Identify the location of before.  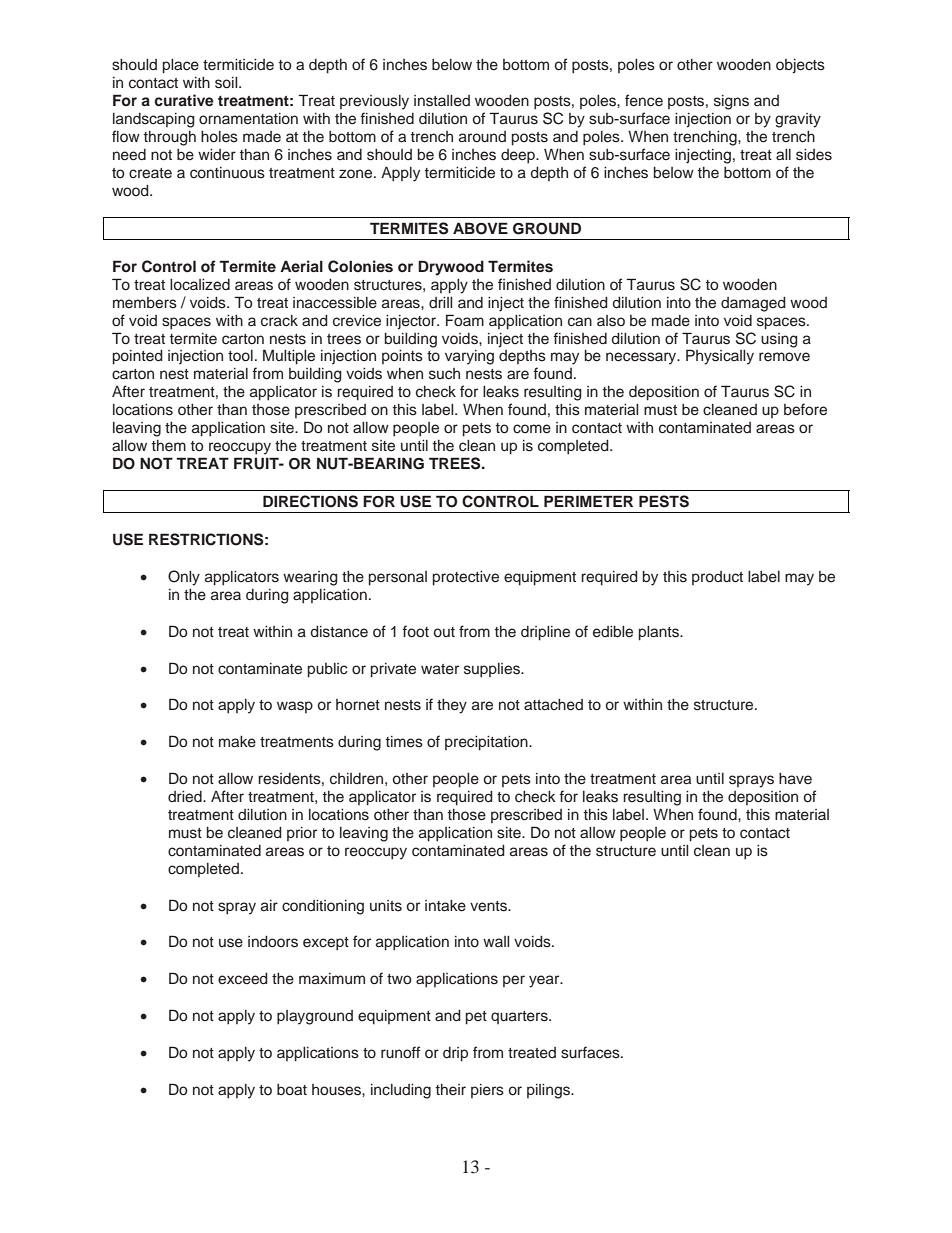
(805, 409).
